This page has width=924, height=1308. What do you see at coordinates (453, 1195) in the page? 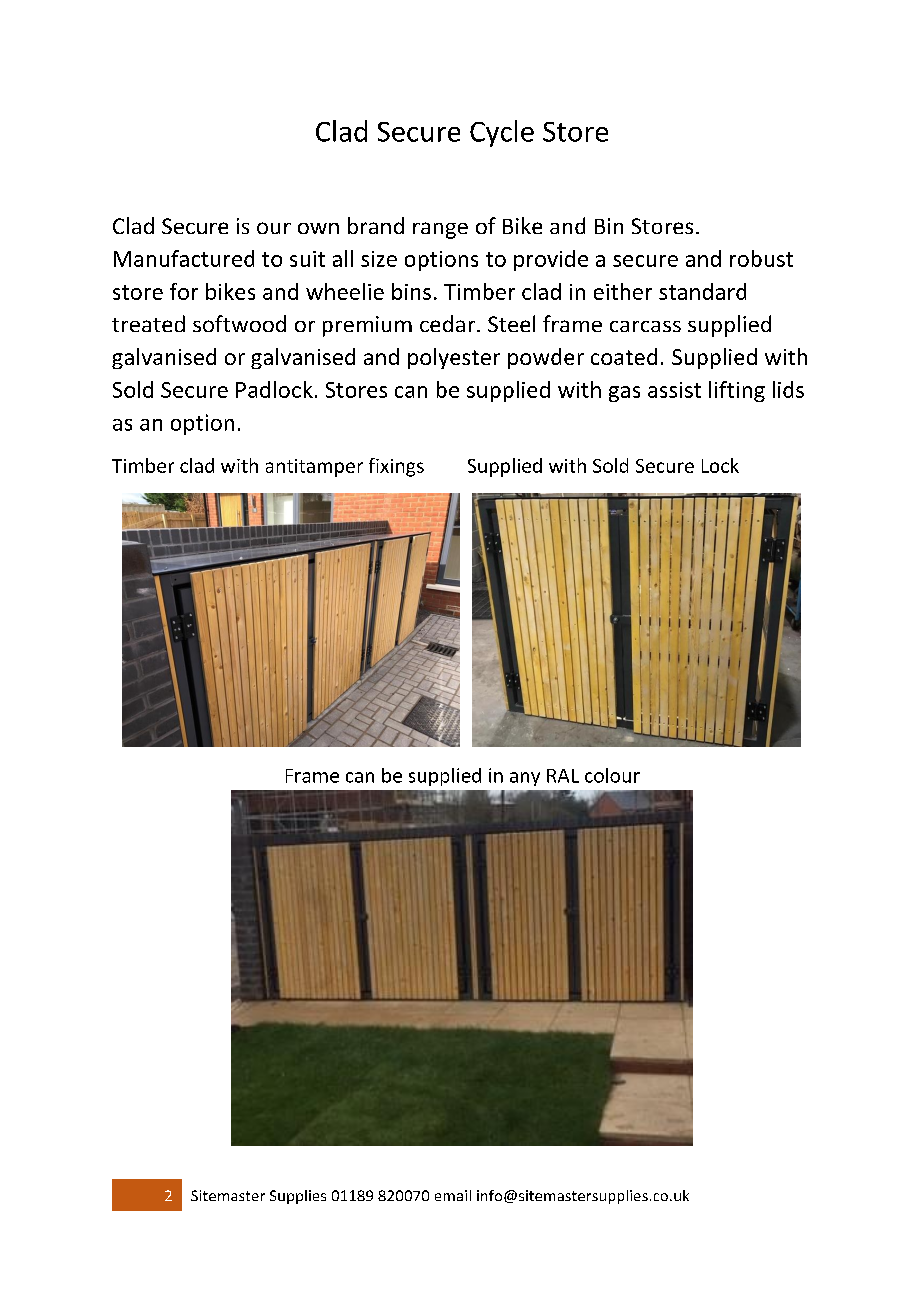
I see `email` at bounding box center [453, 1195].
